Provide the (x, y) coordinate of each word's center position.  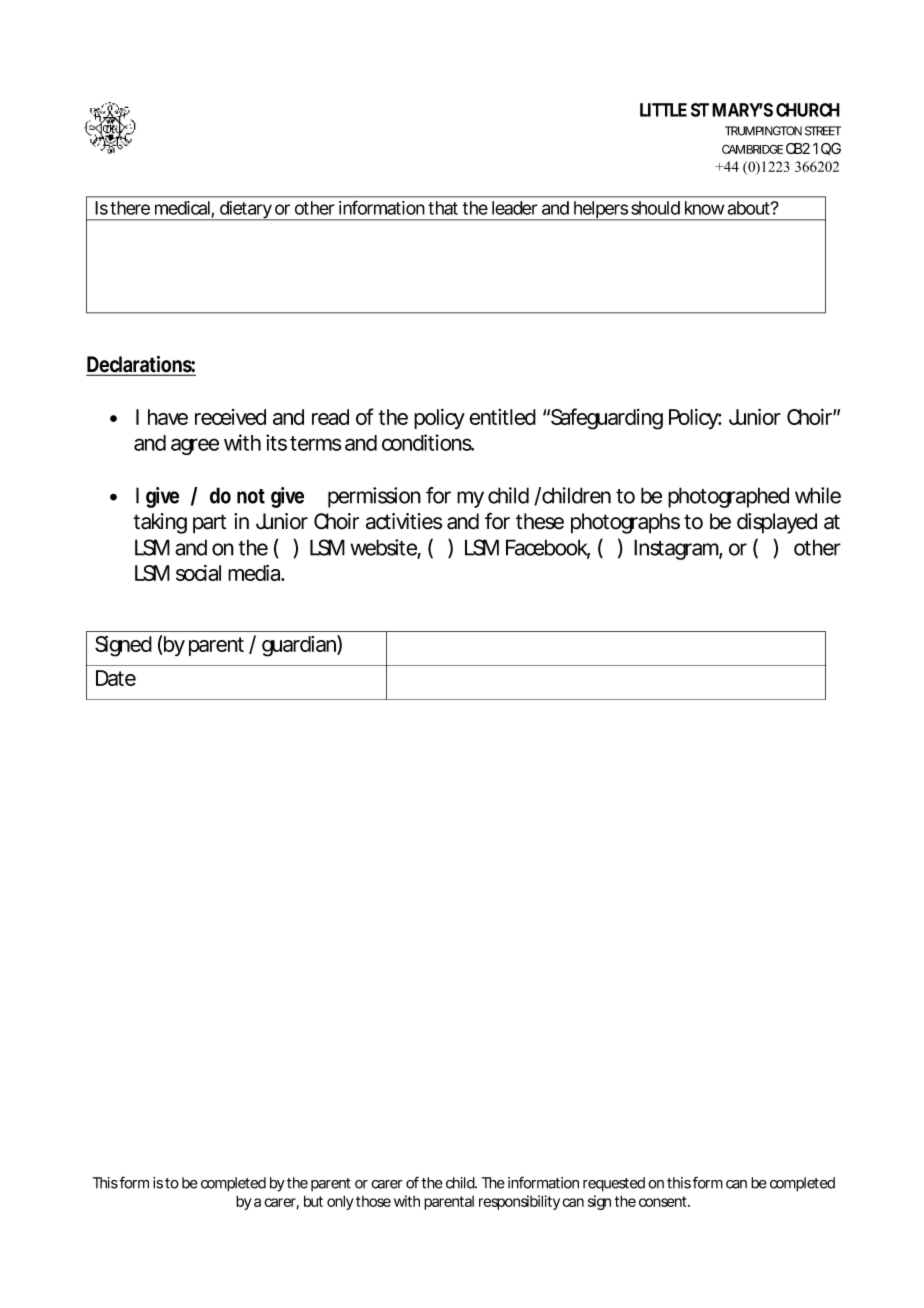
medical (183, 209)
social (198, 573)
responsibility (519, 1202)
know (704, 208)
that (443, 208)
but (313, 1201)
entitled (502, 417)
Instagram (677, 549)
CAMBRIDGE (752, 149)
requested (614, 1184)
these (540, 521)
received (230, 417)
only (340, 1202)
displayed (777, 523)
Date (116, 678)
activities (404, 521)
